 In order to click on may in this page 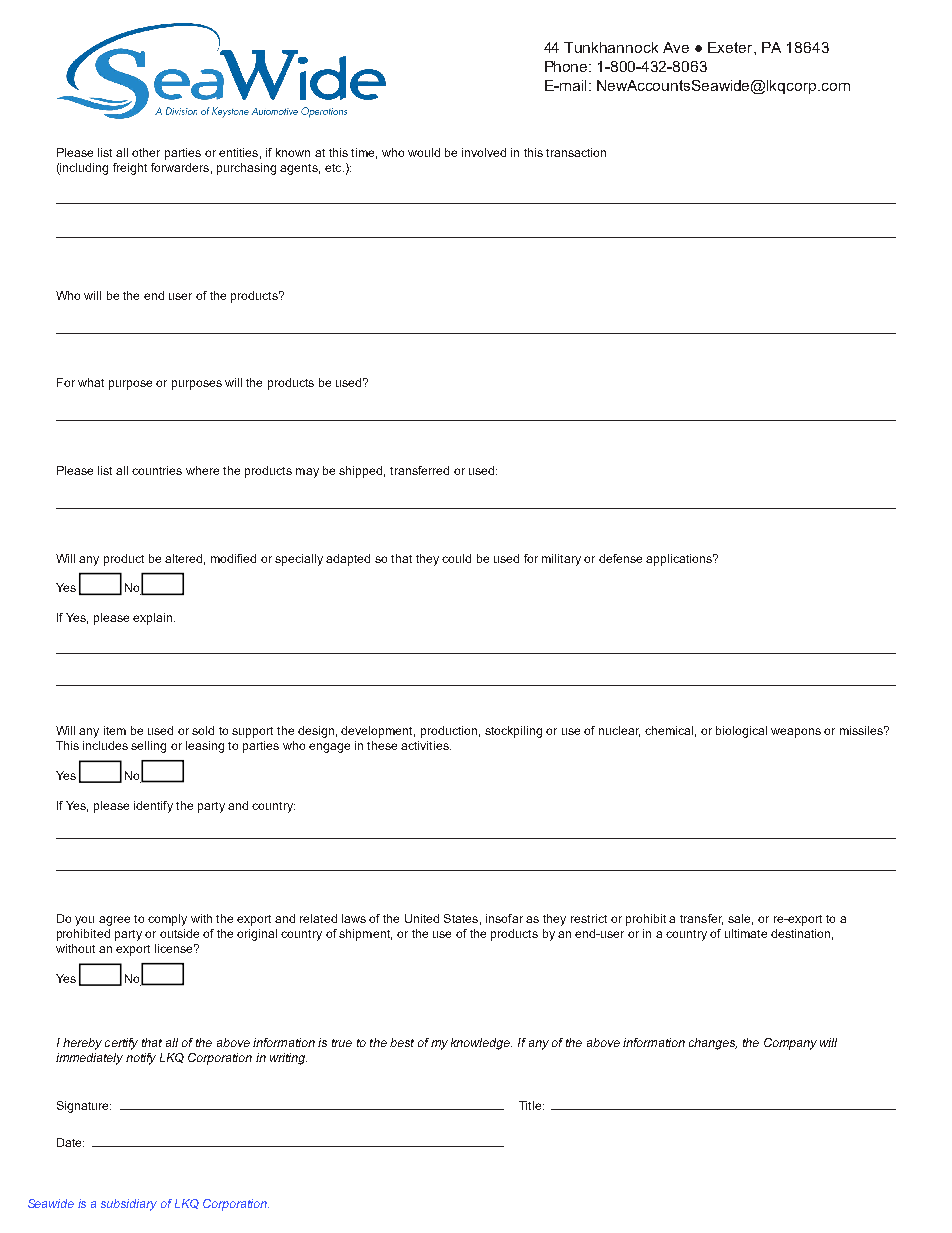, I will do `click(307, 473)`.
